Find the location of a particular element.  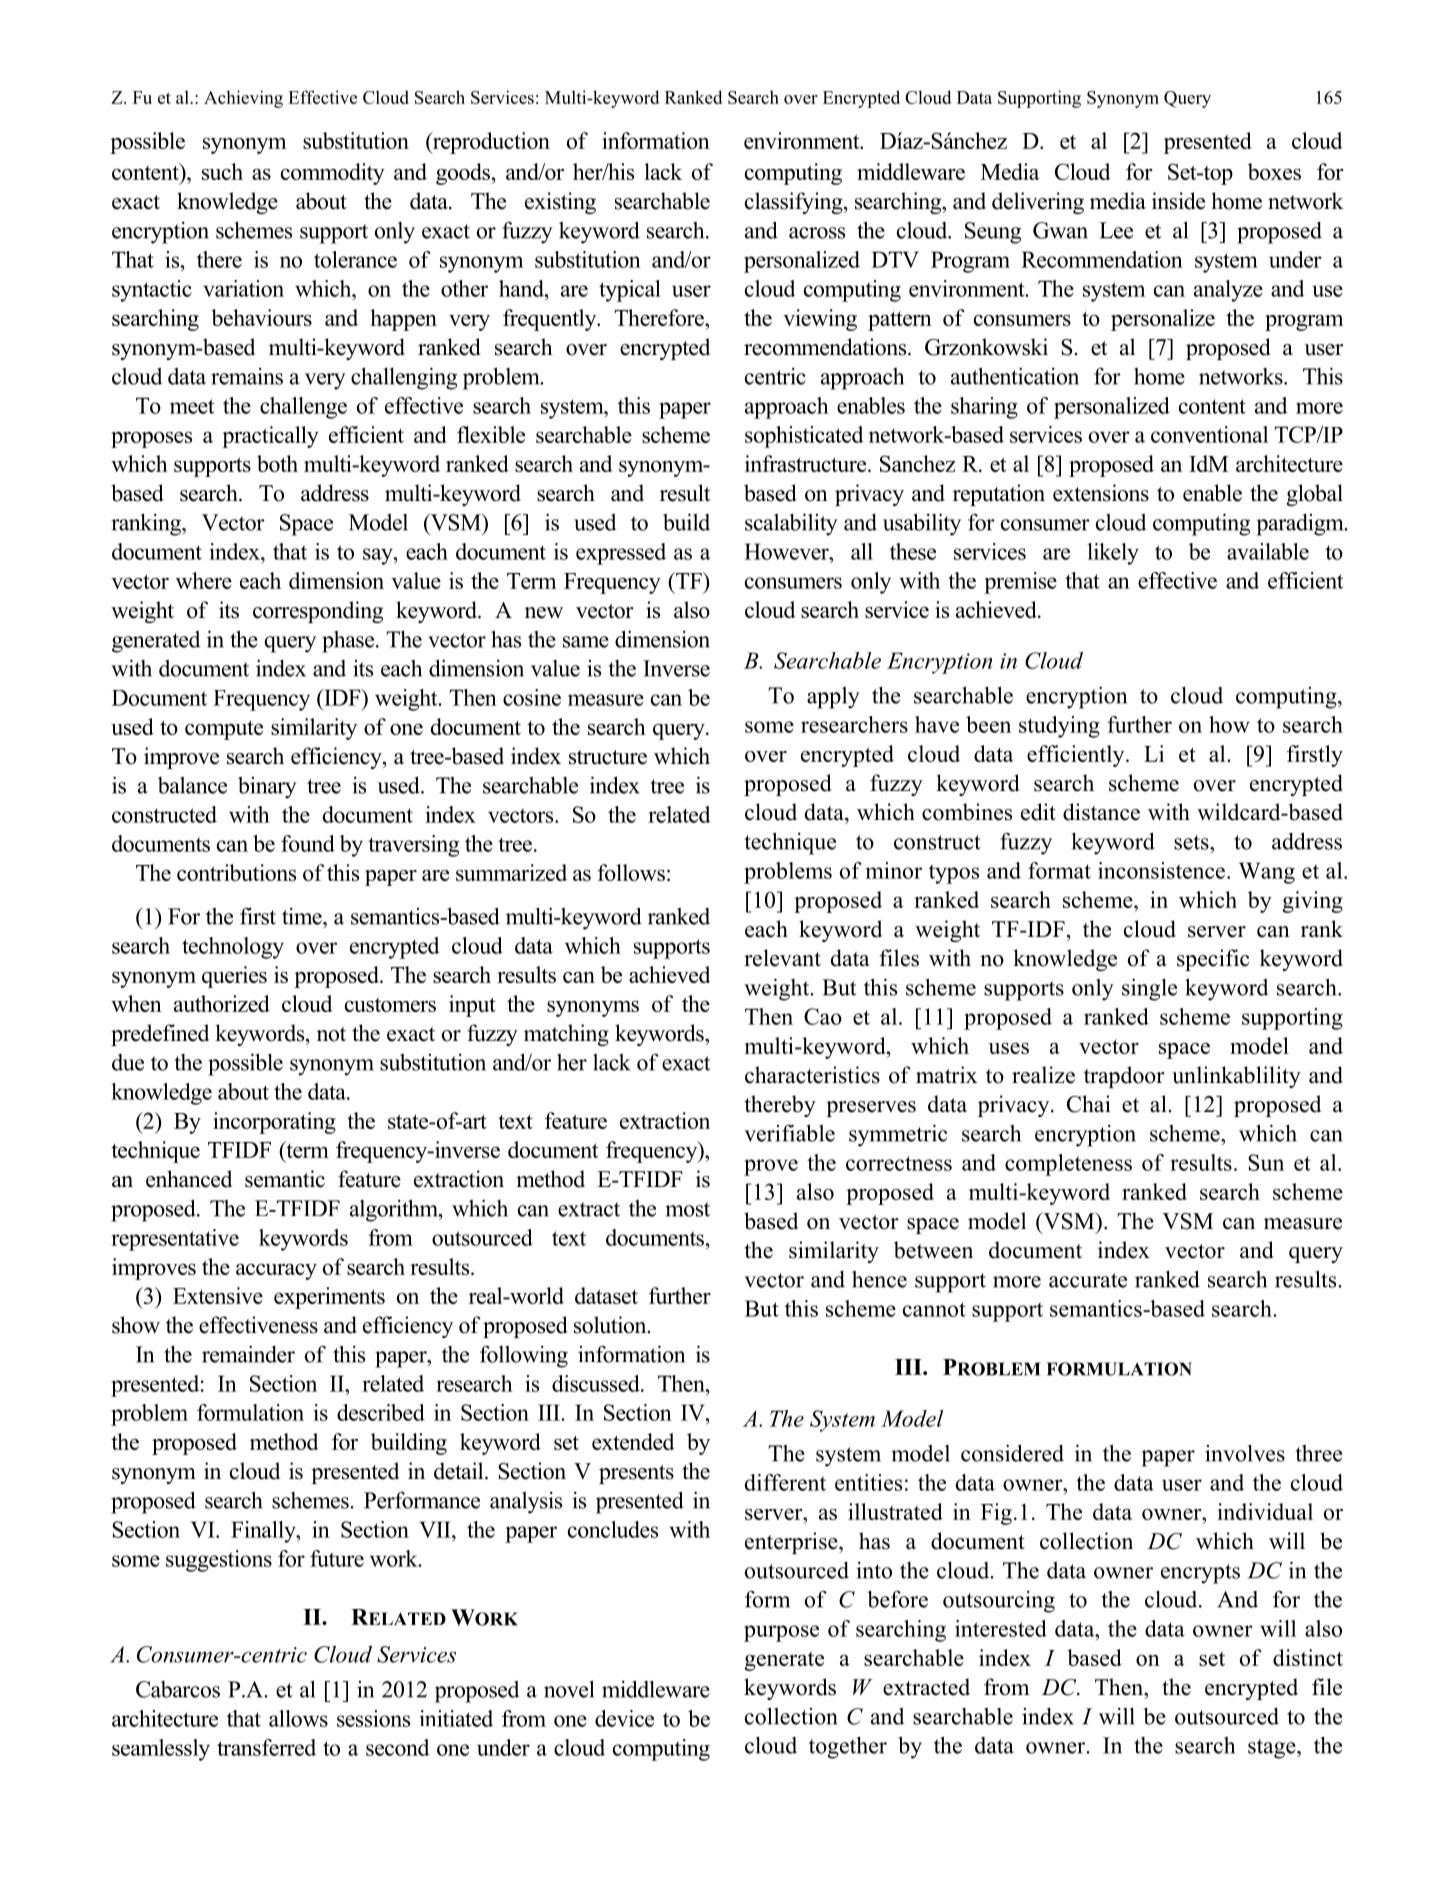

inside is located at coordinates (1178, 201).
